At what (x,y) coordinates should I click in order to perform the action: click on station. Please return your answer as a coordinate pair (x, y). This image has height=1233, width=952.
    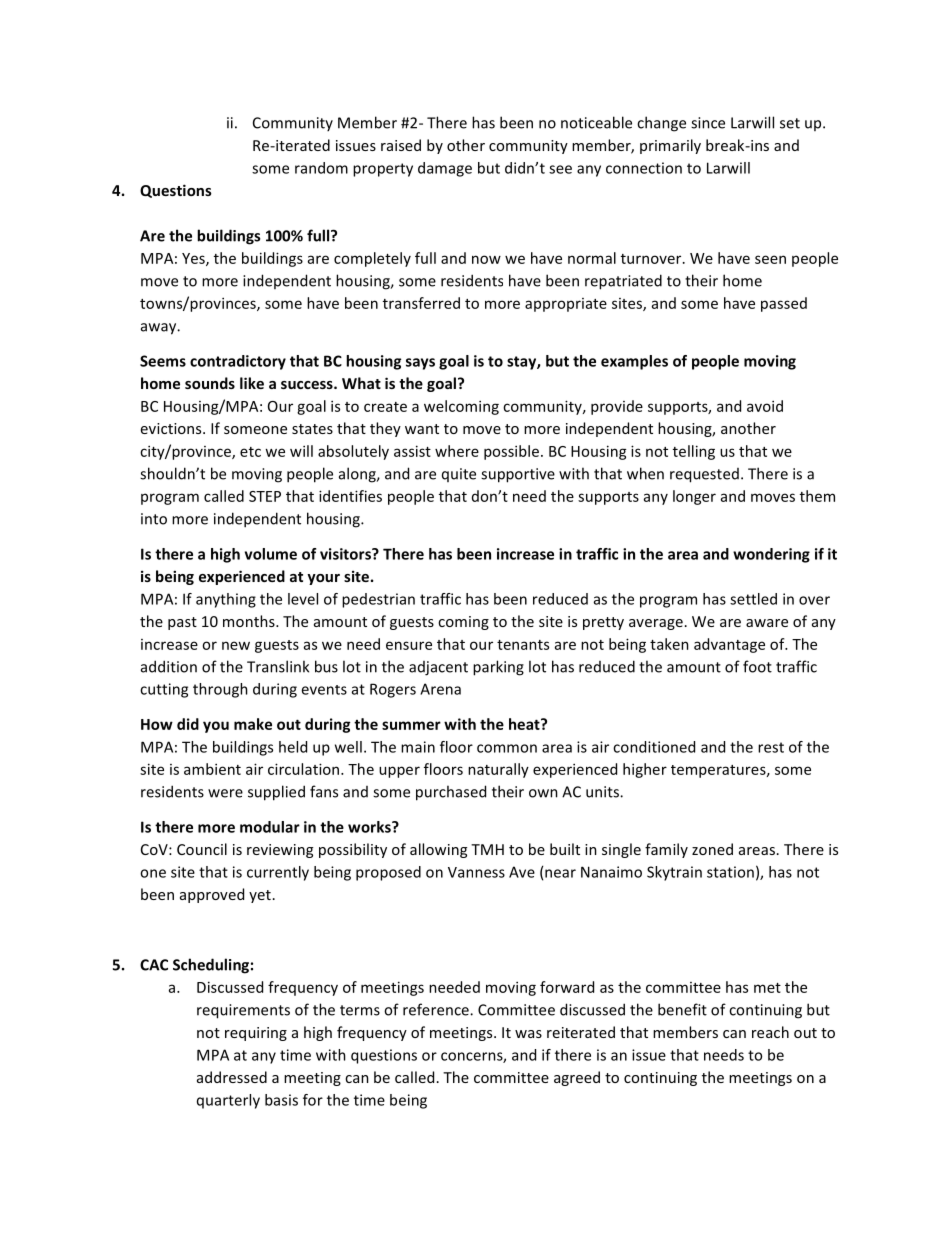
    Looking at the image, I should click on (730, 872).
